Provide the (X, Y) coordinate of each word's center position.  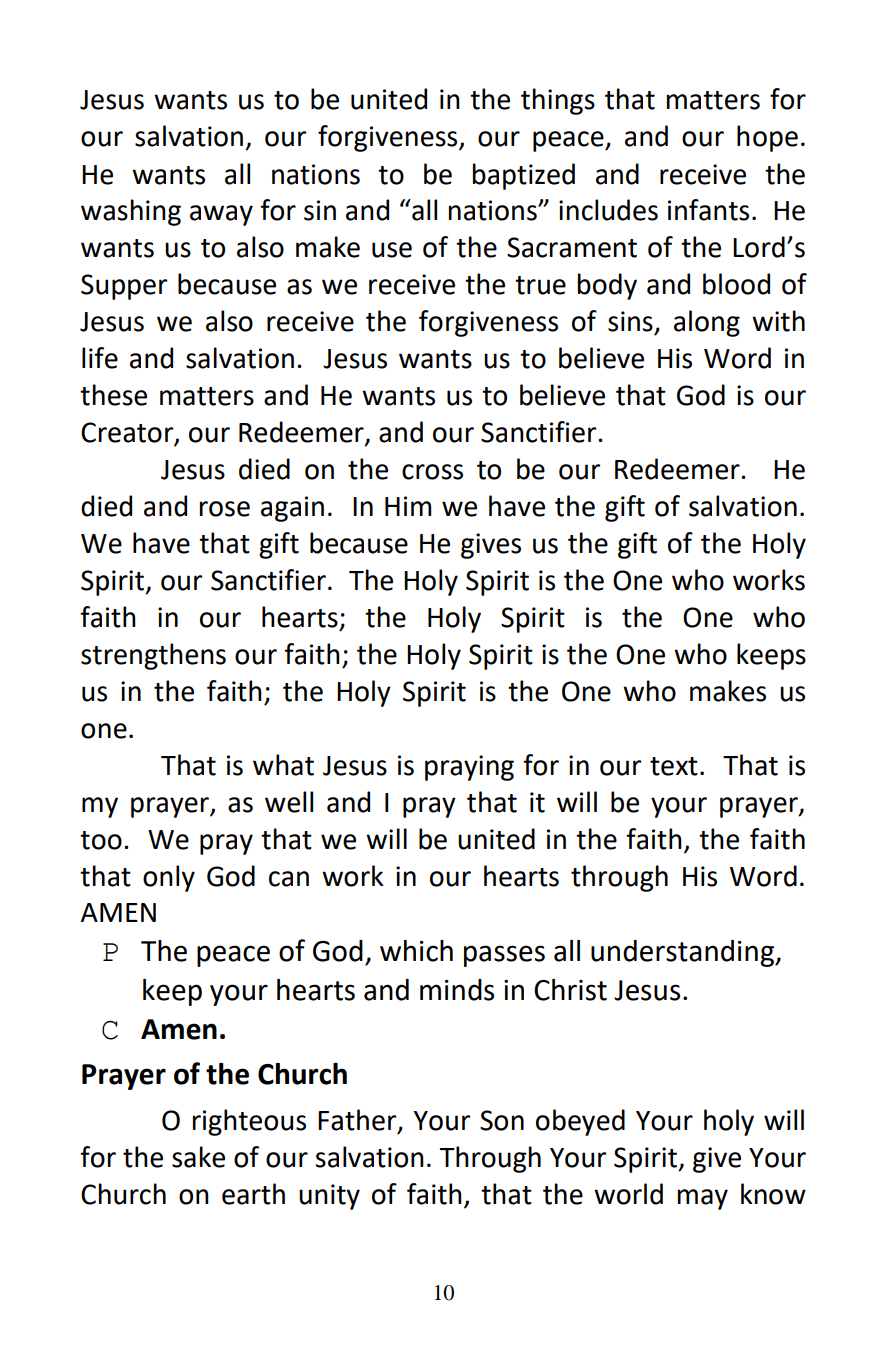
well (289, 802)
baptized (524, 176)
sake (198, 1157)
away (221, 215)
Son (502, 1120)
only (169, 878)
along (707, 323)
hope (767, 138)
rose (225, 509)
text (674, 766)
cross (432, 472)
